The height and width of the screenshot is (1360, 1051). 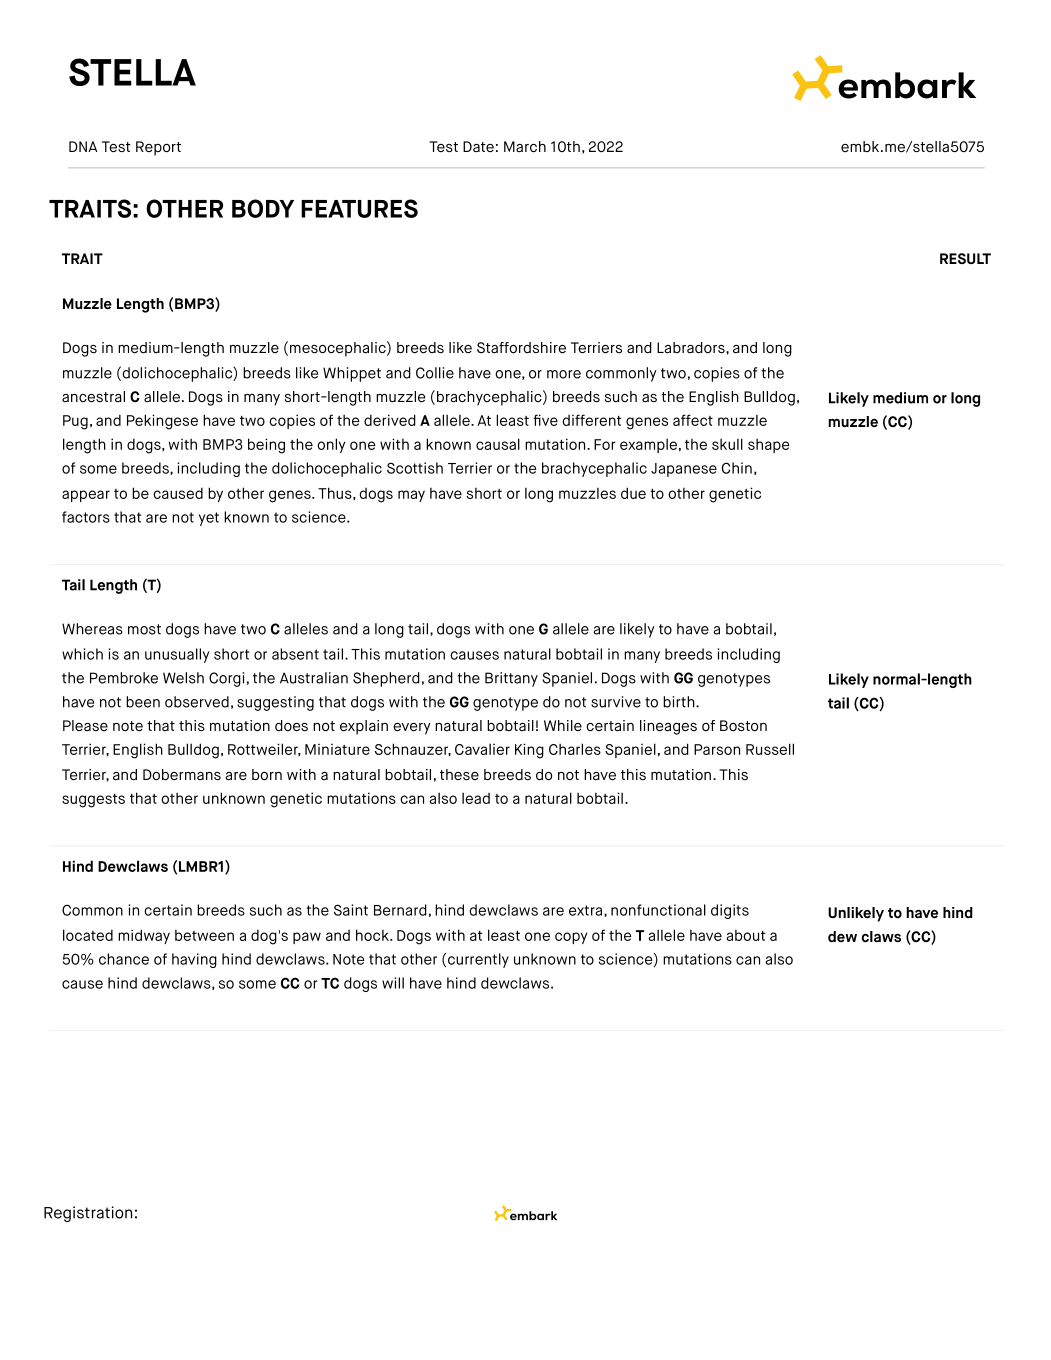 What do you see at coordinates (393, 983) in the screenshot?
I see `will` at bounding box center [393, 983].
